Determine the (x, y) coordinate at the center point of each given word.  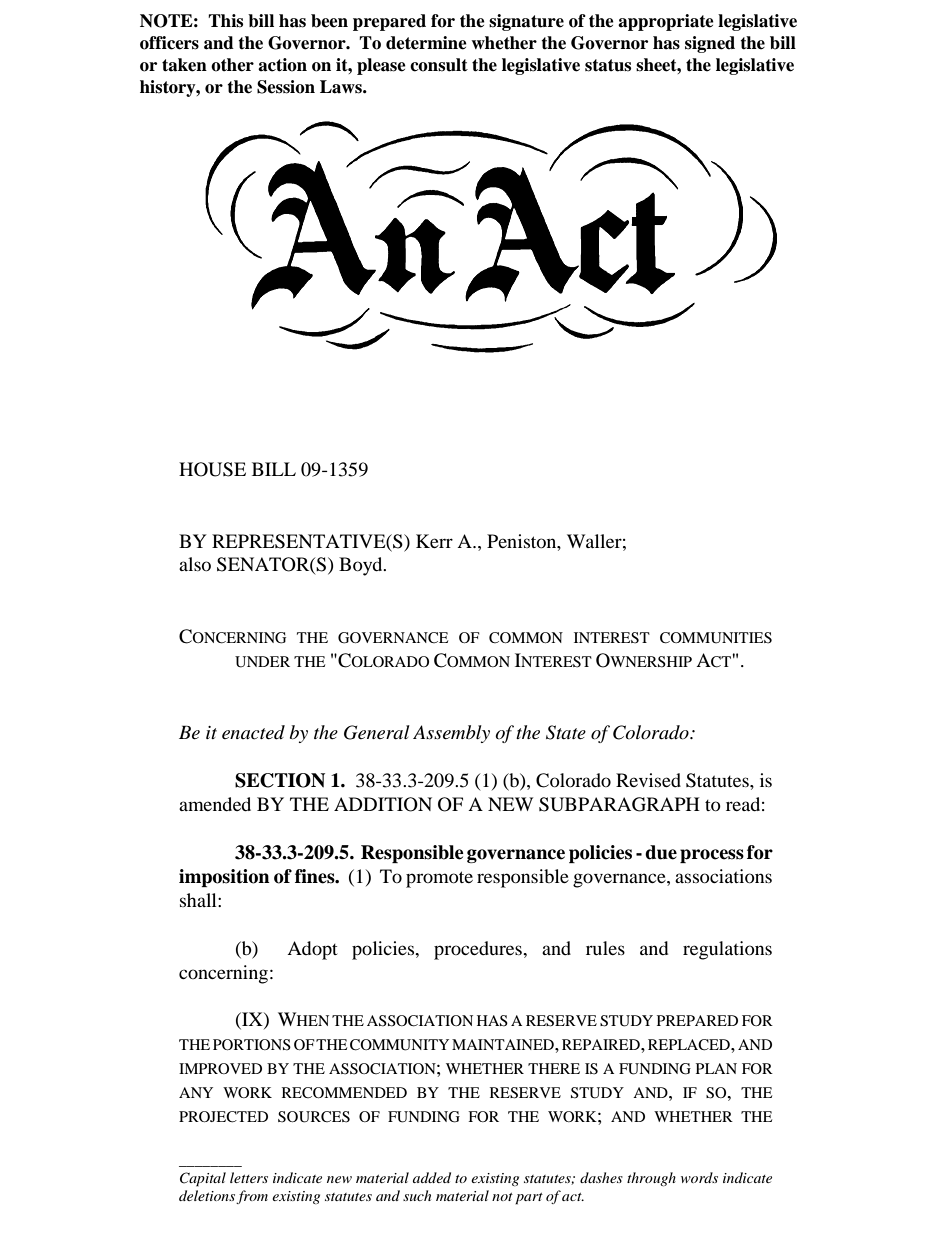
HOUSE (212, 469)
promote (439, 879)
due (661, 852)
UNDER (262, 662)
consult (439, 65)
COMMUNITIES (716, 638)
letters (249, 1177)
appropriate (666, 22)
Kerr (434, 541)
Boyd (362, 566)
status (608, 65)
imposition (224, 878)
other (232, 65)
